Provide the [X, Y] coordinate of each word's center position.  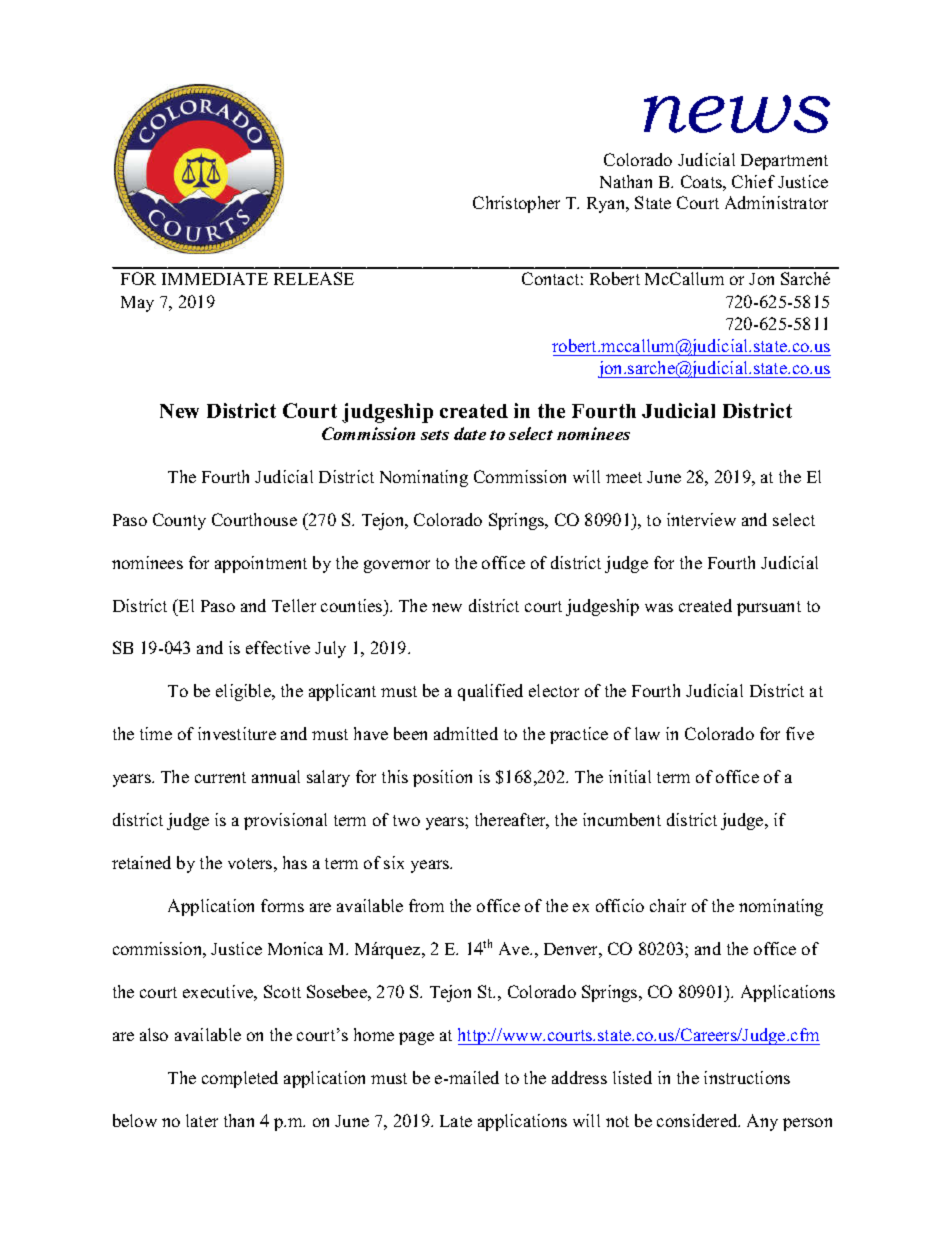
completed [240, 1079]
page [416, 1038]
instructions [747, 1077]
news [737, 114]
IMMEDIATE [215, 278]
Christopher [516, 204]
